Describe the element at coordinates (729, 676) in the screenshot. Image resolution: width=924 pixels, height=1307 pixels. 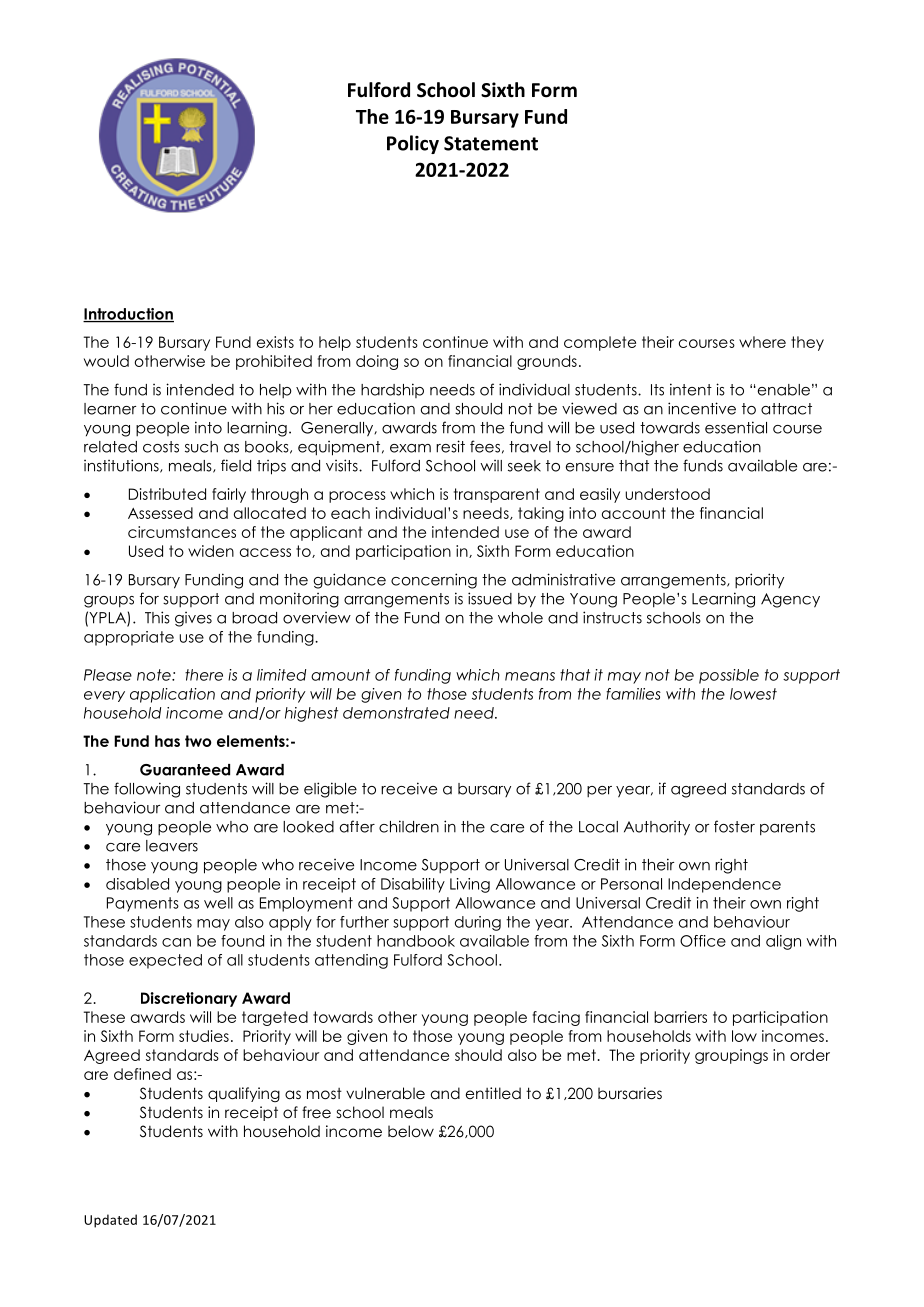
I see `possible` at that location.
